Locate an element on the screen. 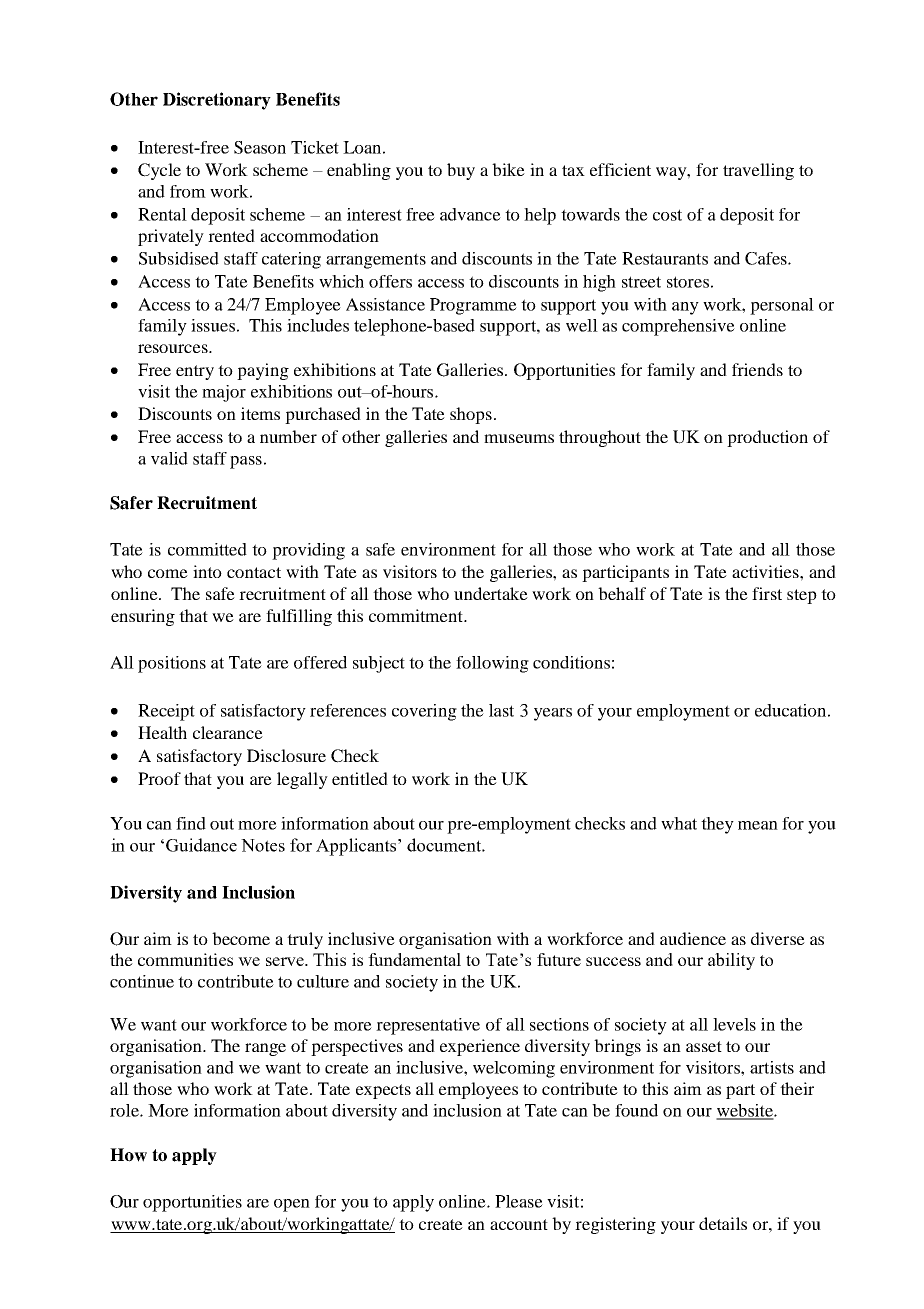  museums is located at coordinates (519, 438).
